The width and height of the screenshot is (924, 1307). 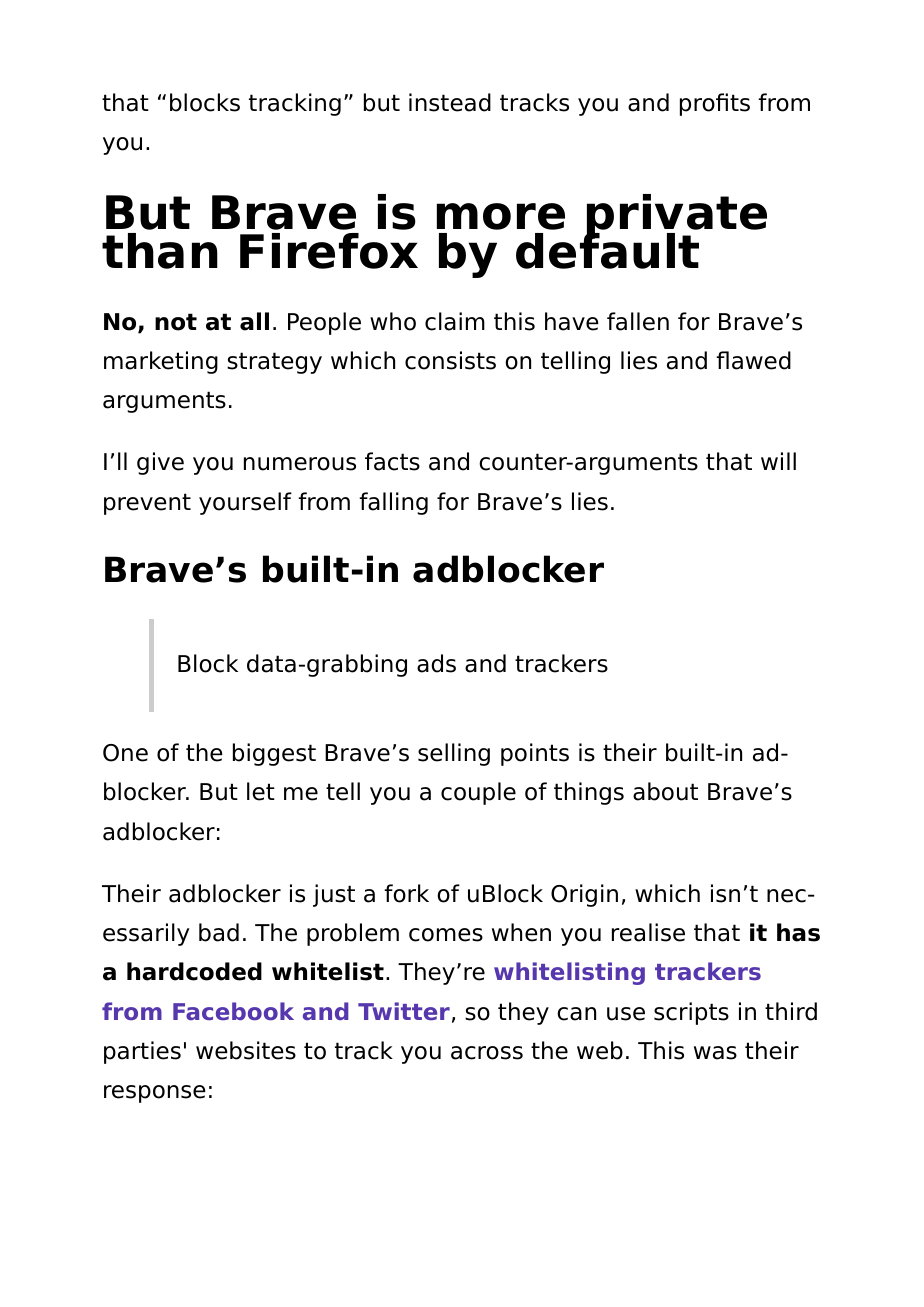 I want to click on private, so click(x=676, y=217).
